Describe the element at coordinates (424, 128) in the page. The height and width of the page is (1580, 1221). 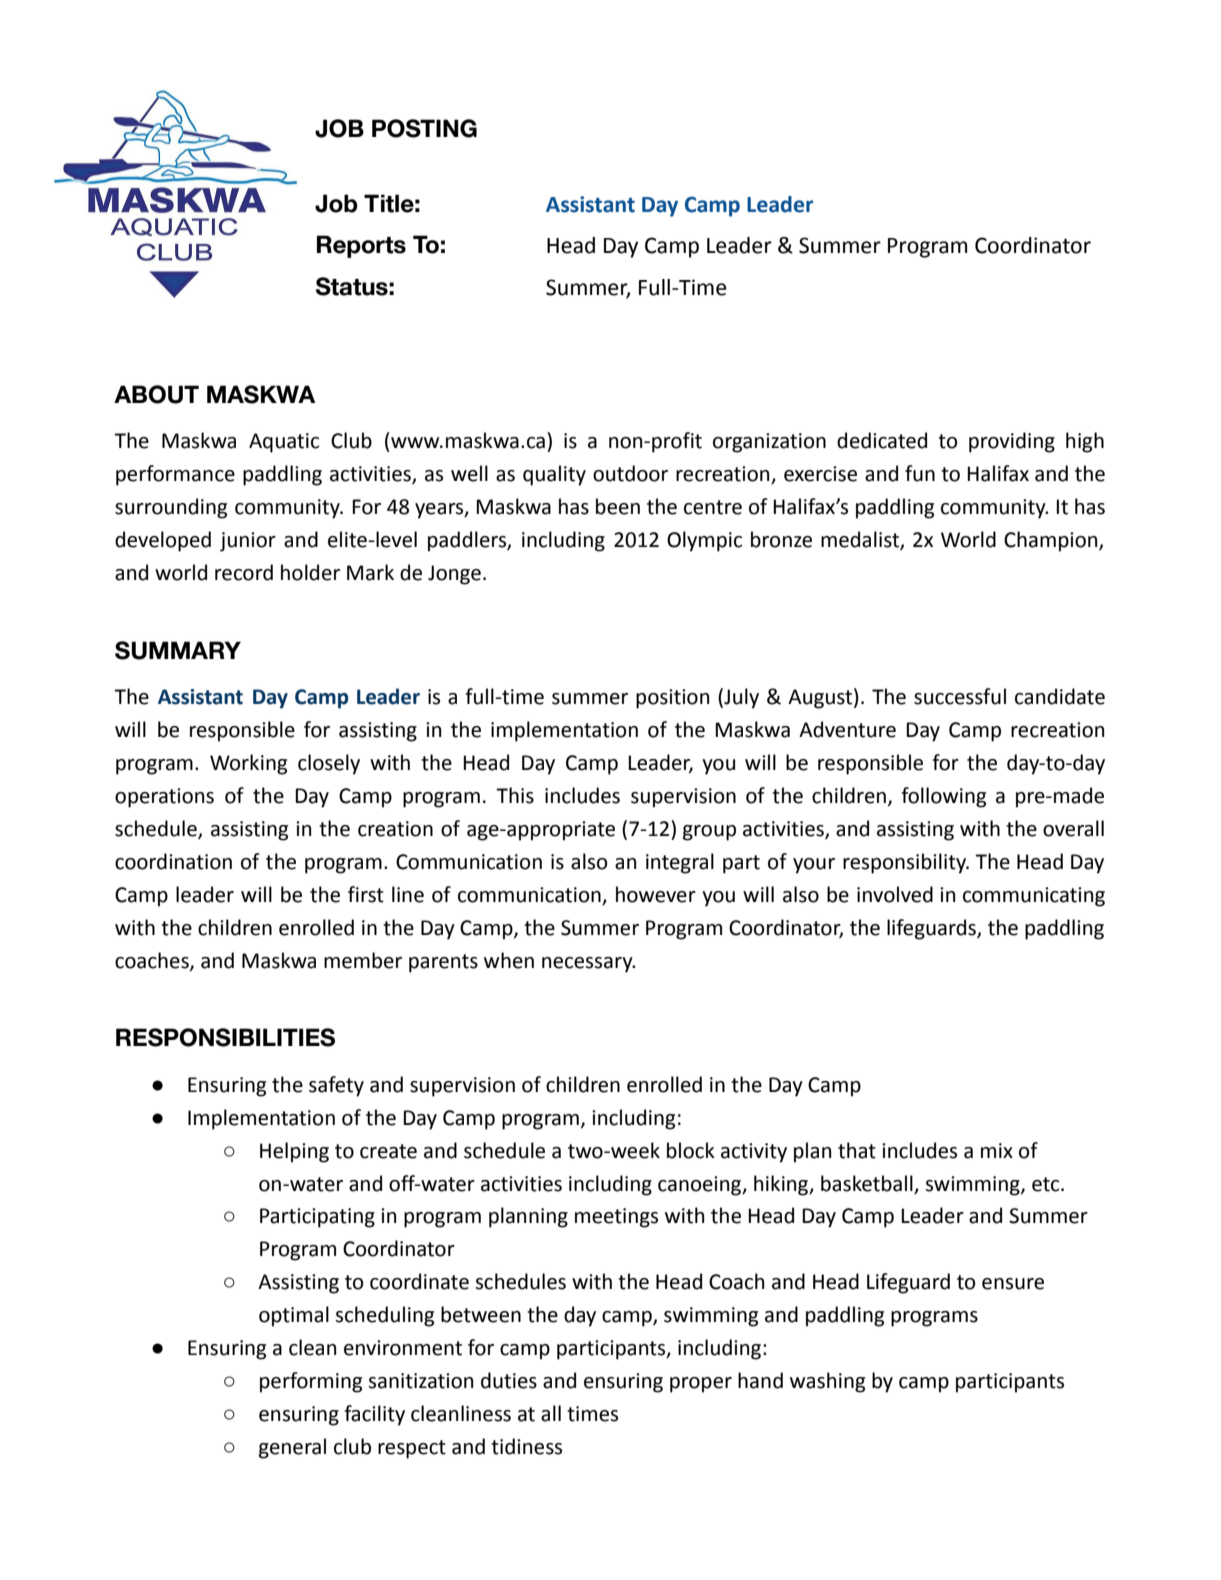
I see `POSTING` at that location.
